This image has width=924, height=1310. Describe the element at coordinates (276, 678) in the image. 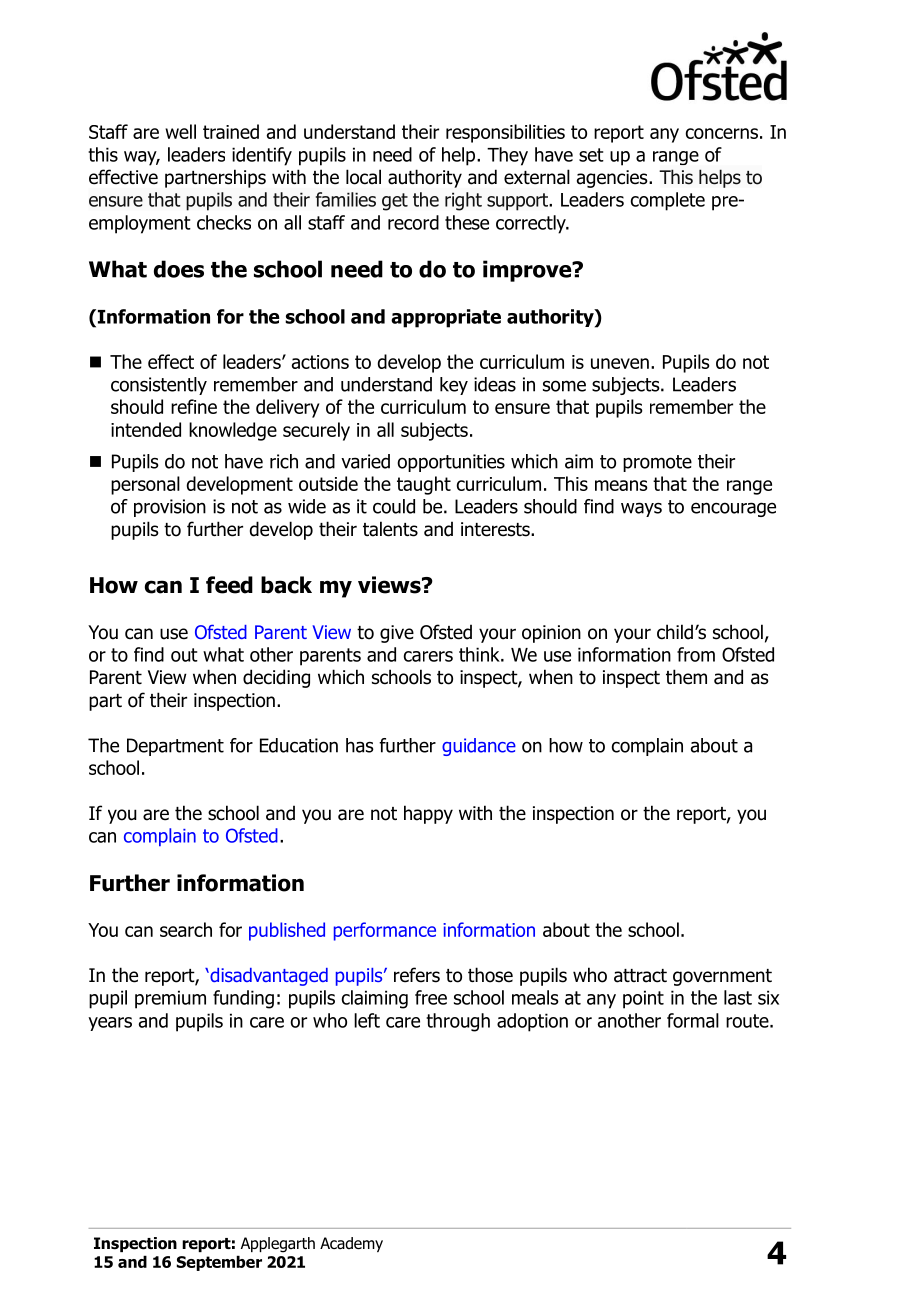

I see `deciding` at that location.
